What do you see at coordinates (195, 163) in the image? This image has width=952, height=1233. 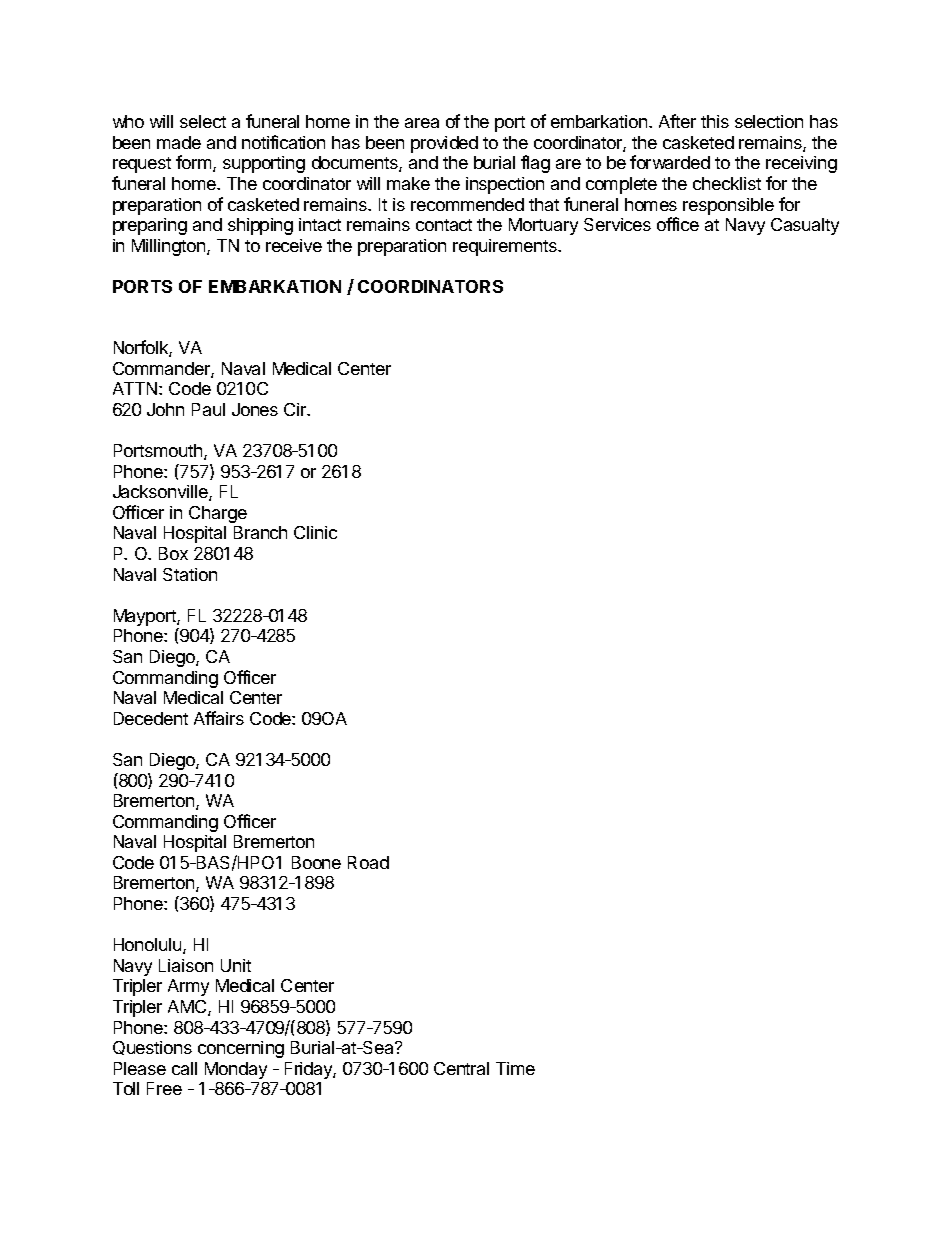 I see `form` at bounding box center [195, 163].
